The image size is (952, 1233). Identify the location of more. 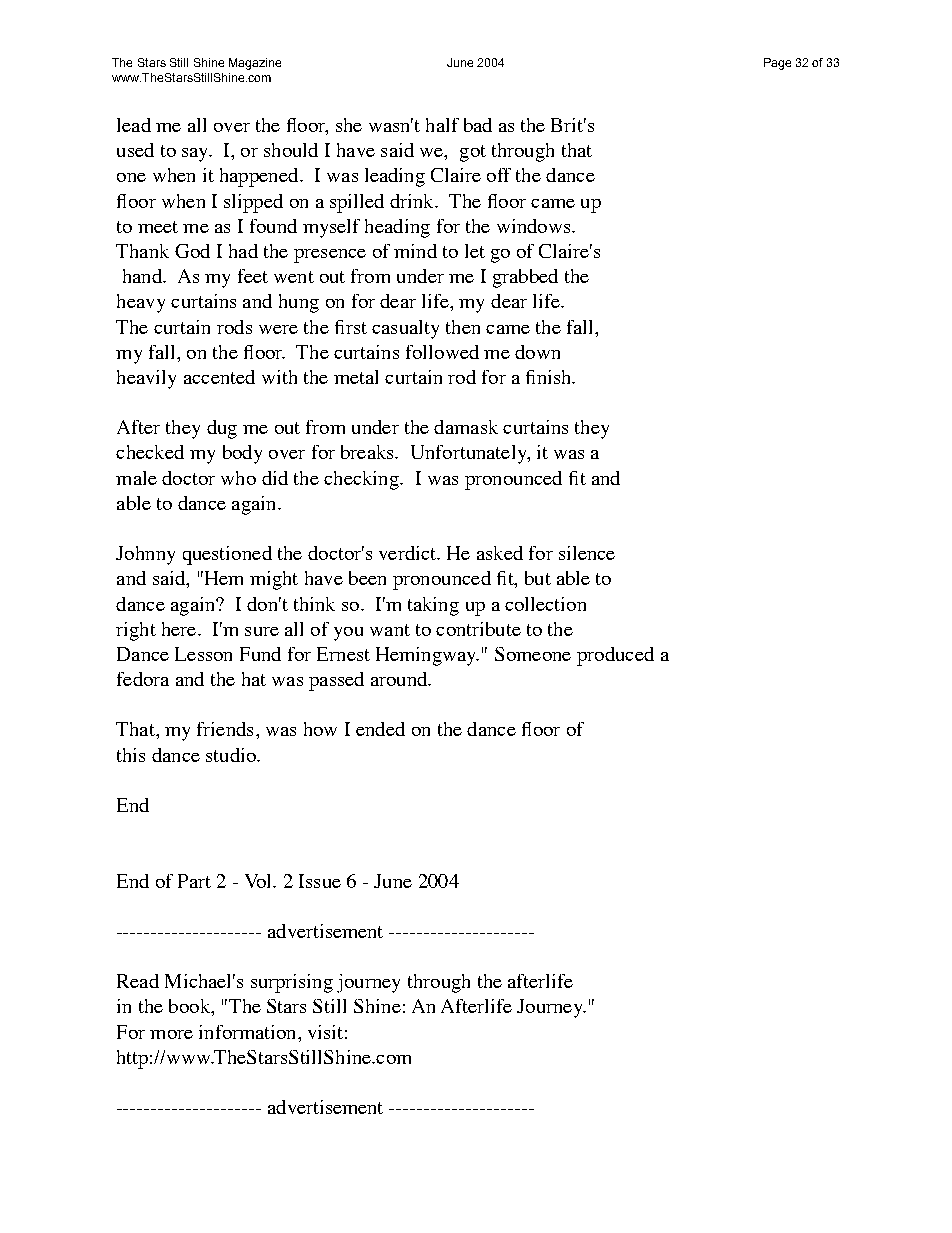
(171, 1034).
